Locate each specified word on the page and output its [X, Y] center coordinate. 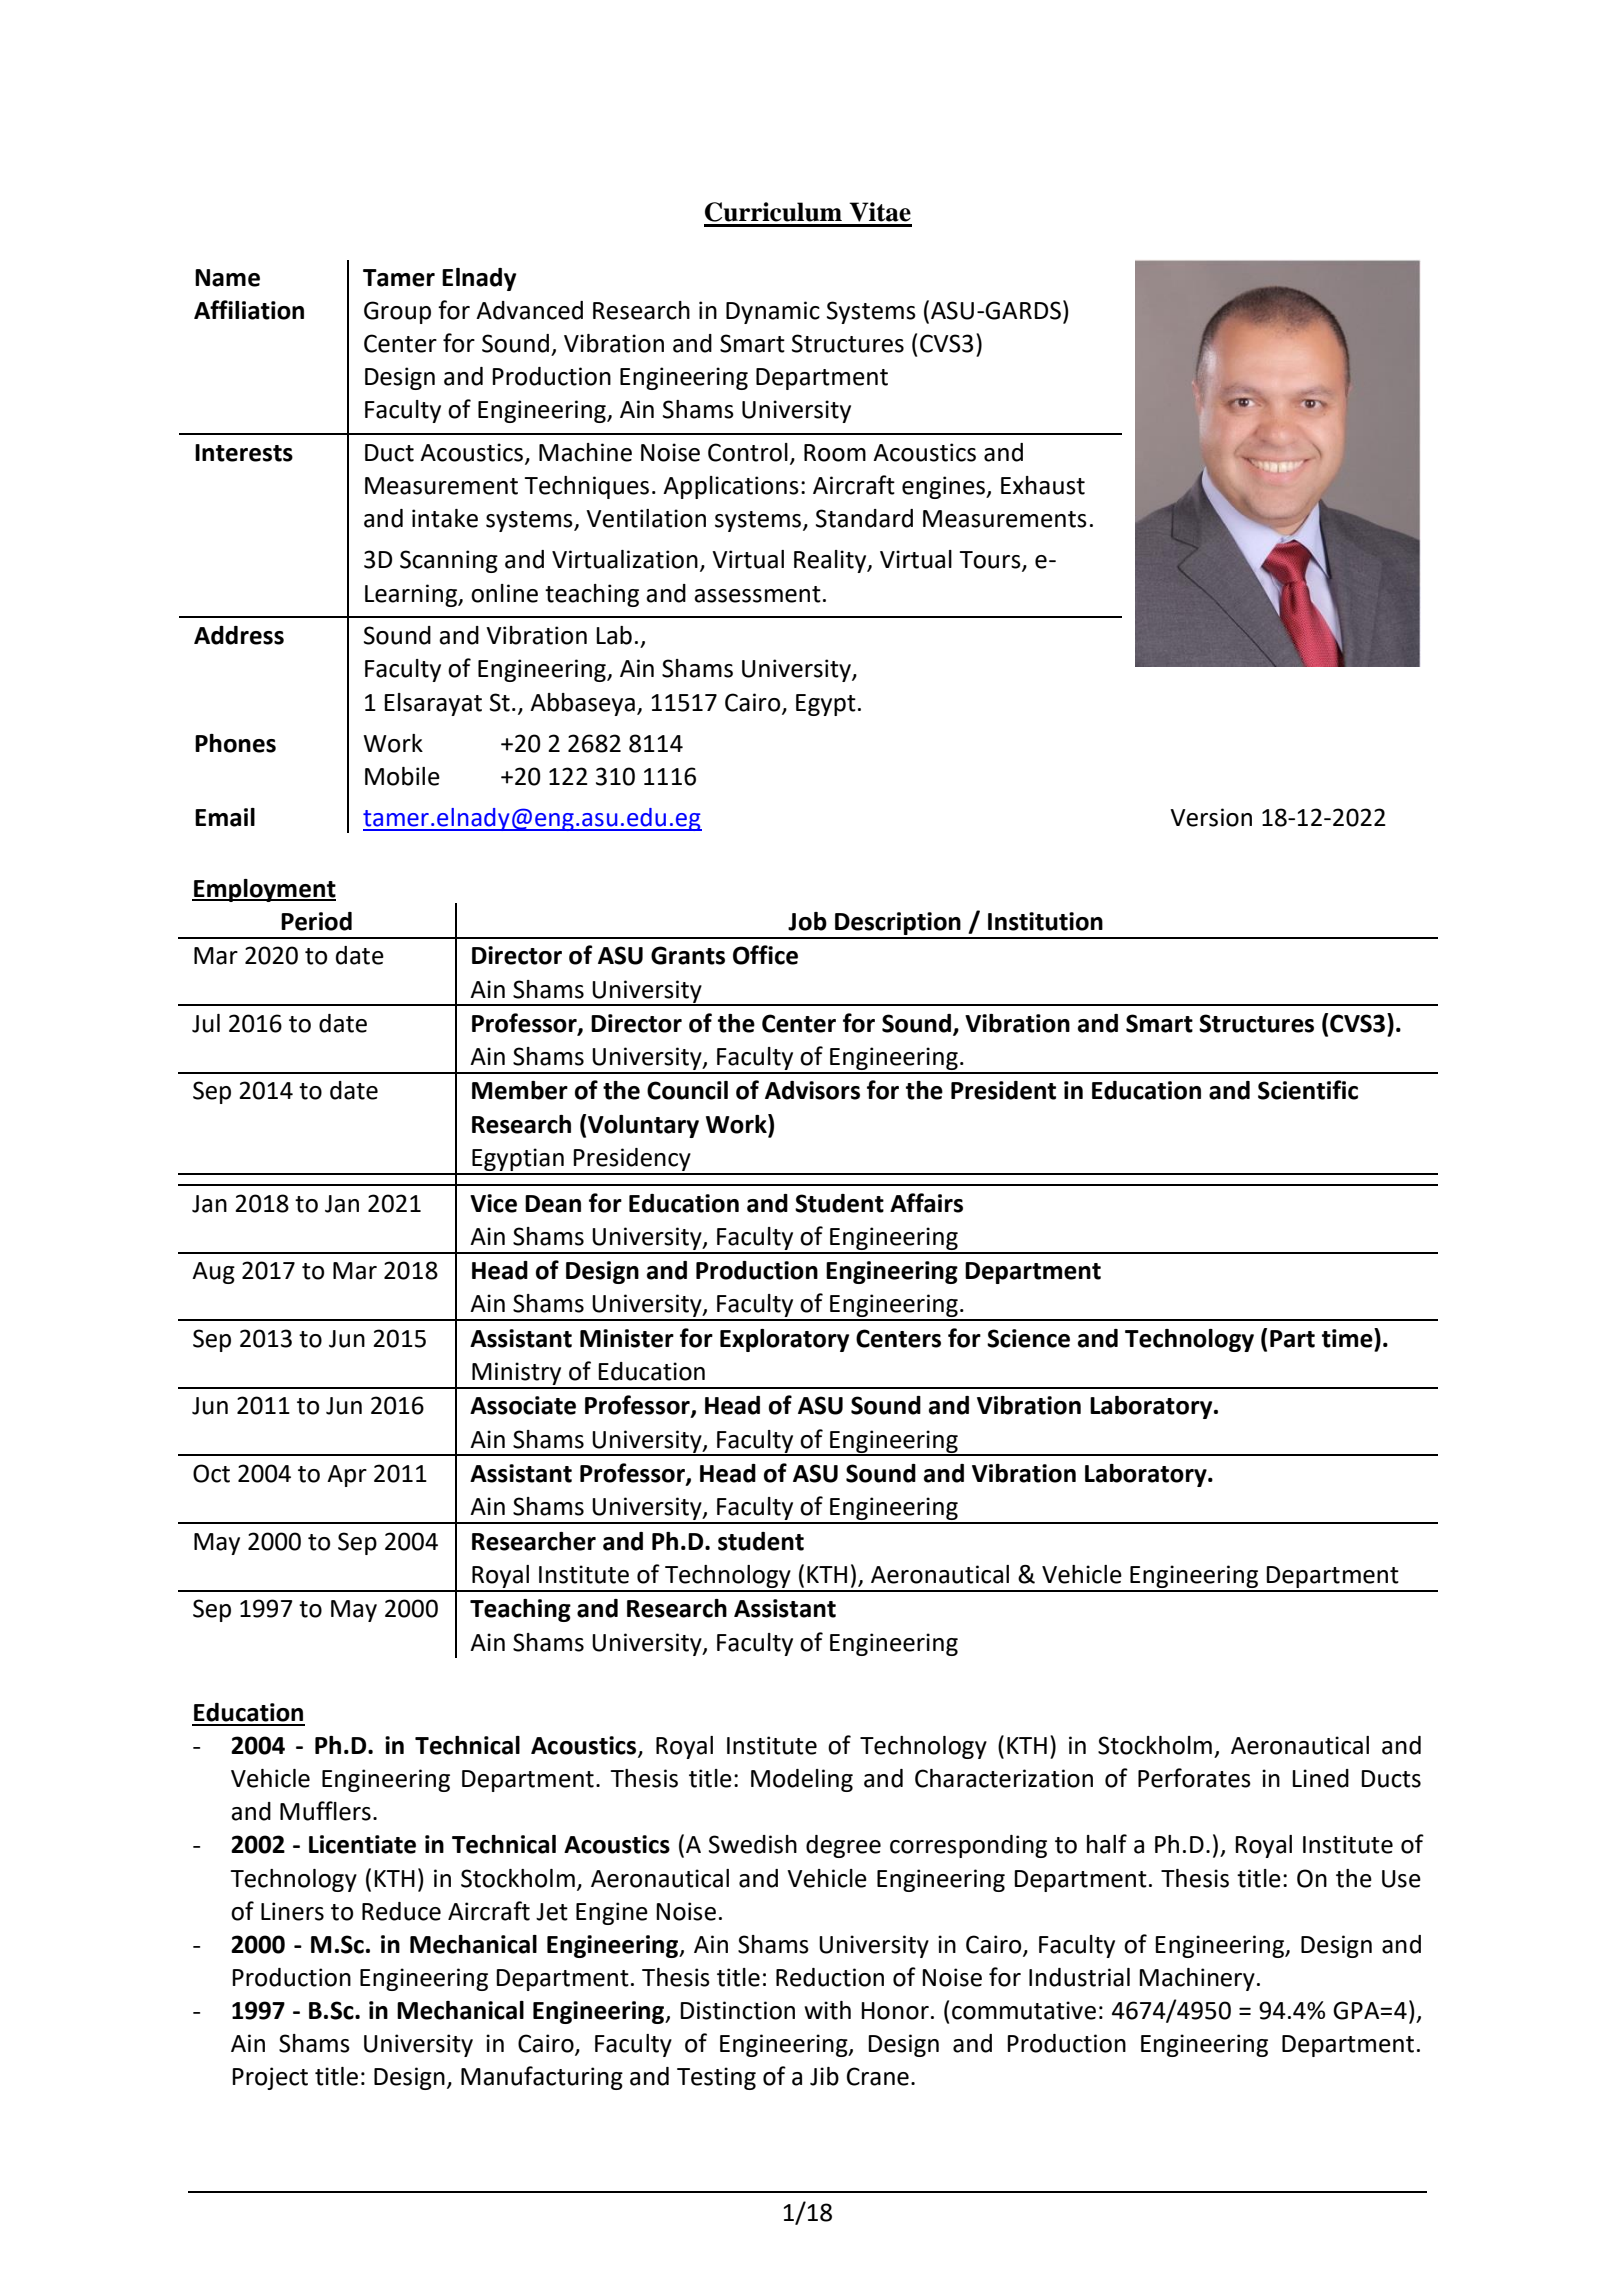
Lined [1320, 1778]
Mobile [402, 776]
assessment [757, 594]
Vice [493, 1203]
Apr [347, 1476]
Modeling [802, 1780]
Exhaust [1043, 485]
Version [1211, 817]
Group [397, 312]
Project [270, 2078]
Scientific [1308, 1090]
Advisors [812, 1090]
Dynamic [773, 312]
